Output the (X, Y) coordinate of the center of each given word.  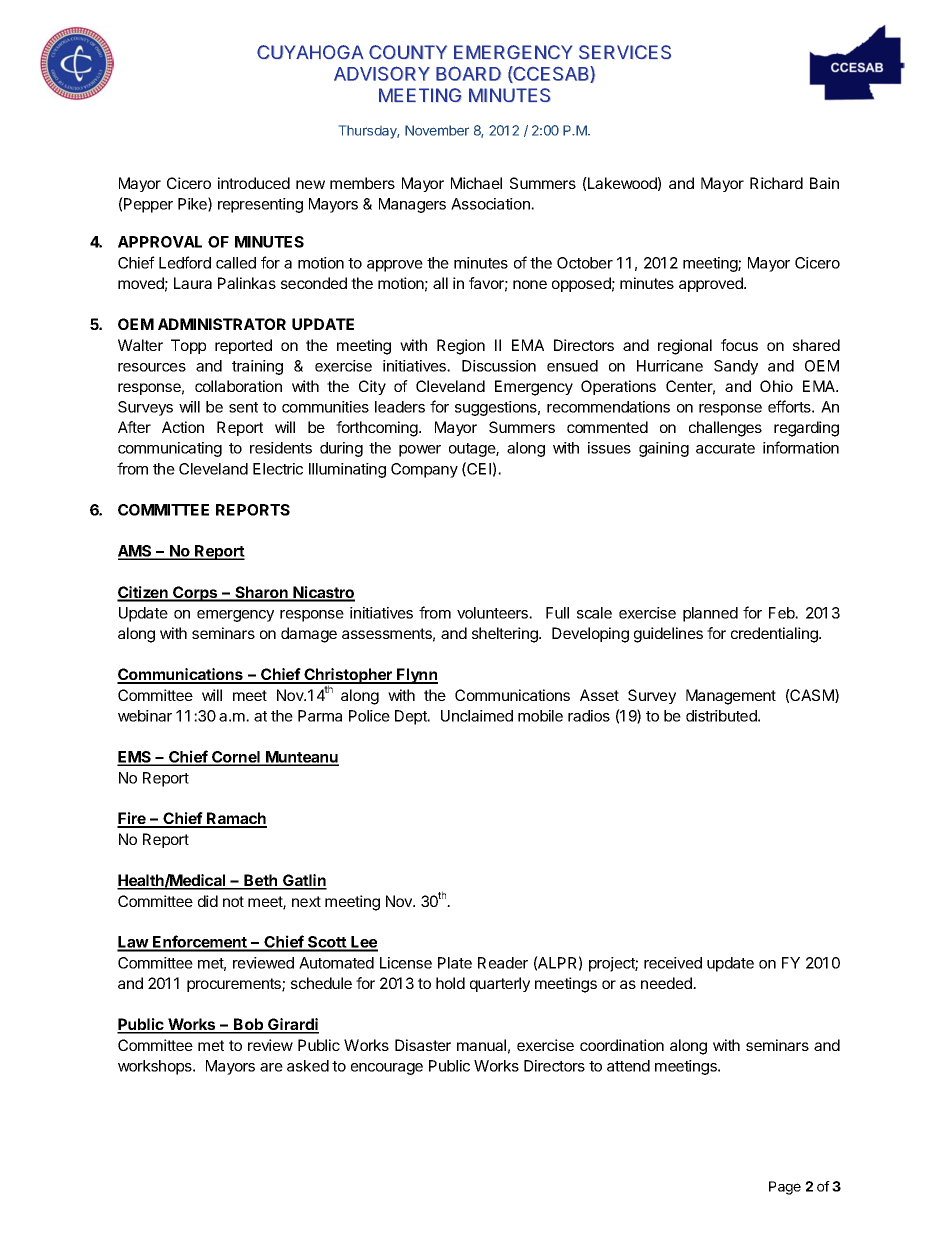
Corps (195, 594)
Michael (476, 183)
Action (183, 427)
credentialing (775, 635)
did (208, 901)
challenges (725, 429)
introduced (254, 183)
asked (308, 1066)
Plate (455, 963)
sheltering (506, 635)
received (673, 963)
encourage (387, 1069)
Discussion (499, 366)
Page (785, 1188)
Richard (776, 183)
